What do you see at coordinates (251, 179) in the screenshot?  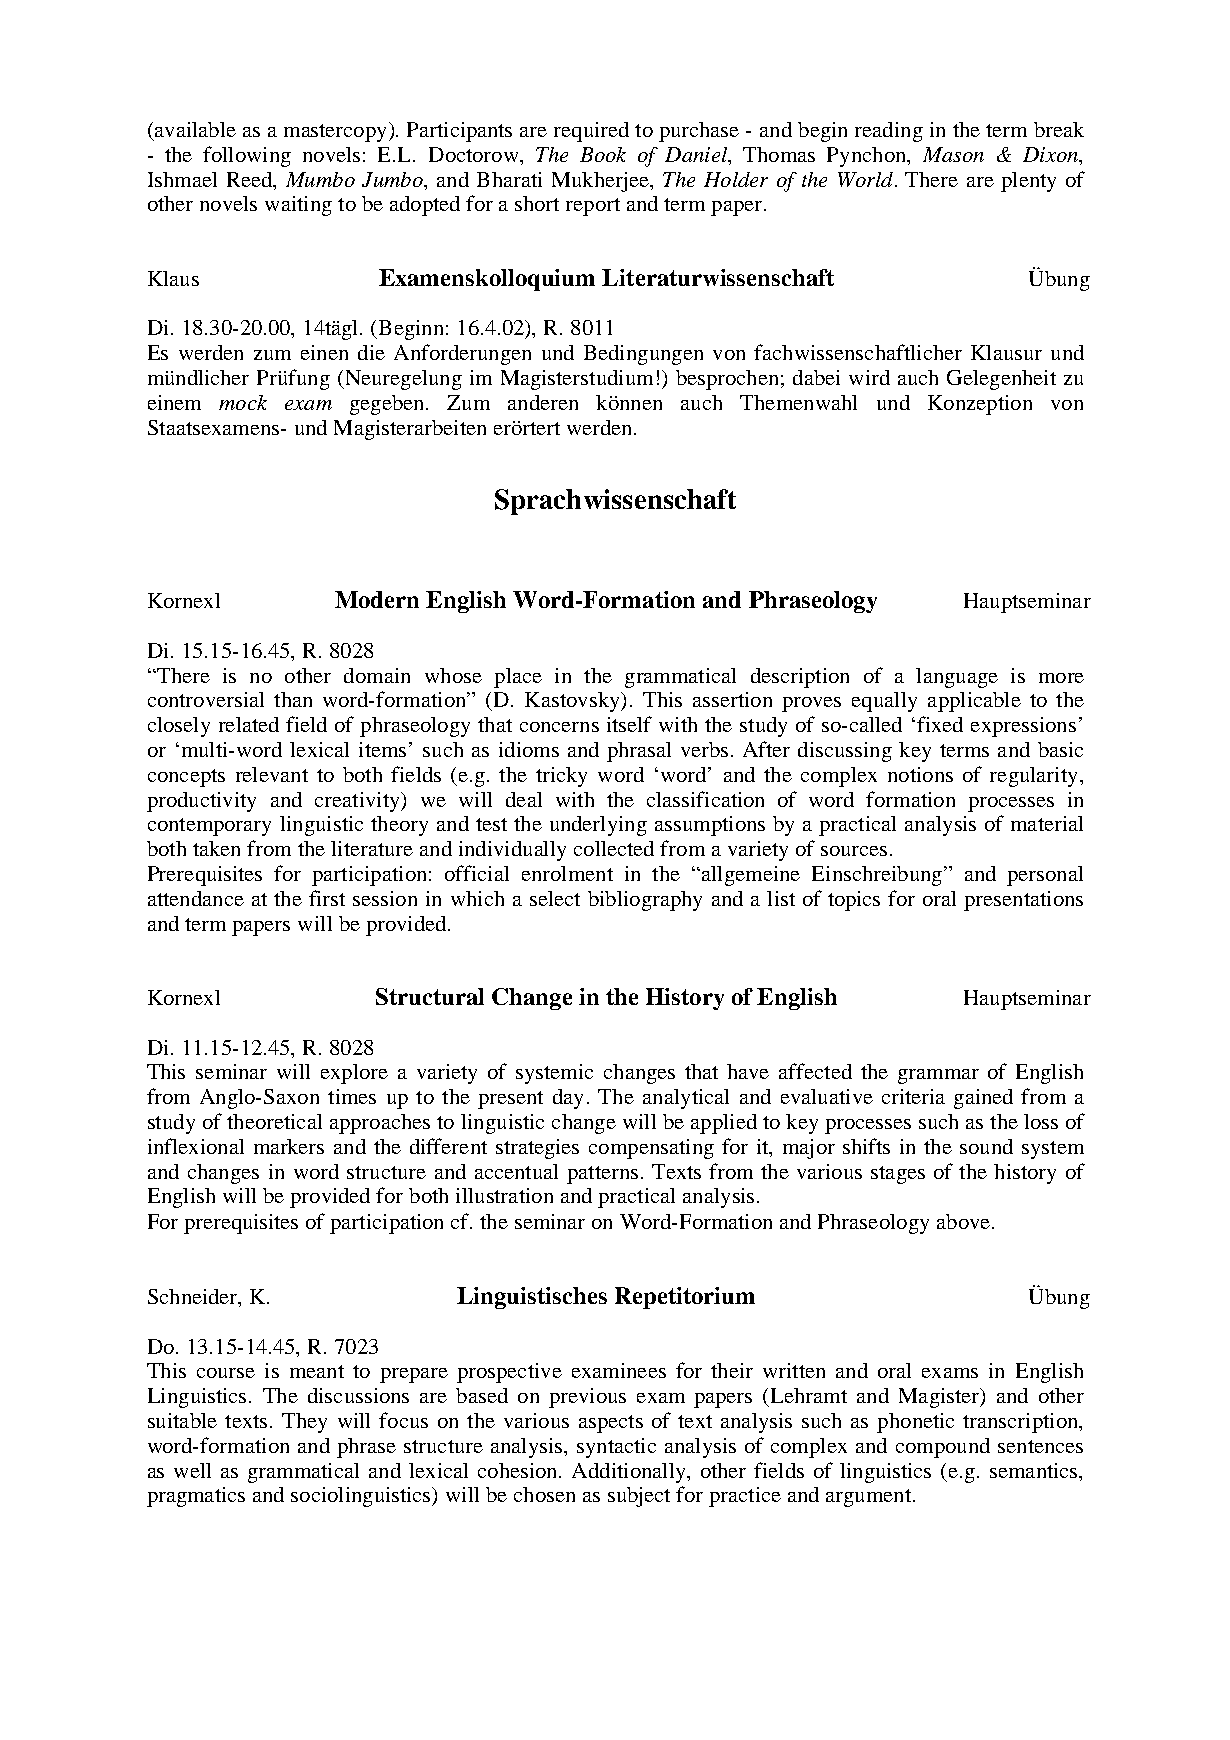 I see `Reed` at bounding box center [251, 179].
